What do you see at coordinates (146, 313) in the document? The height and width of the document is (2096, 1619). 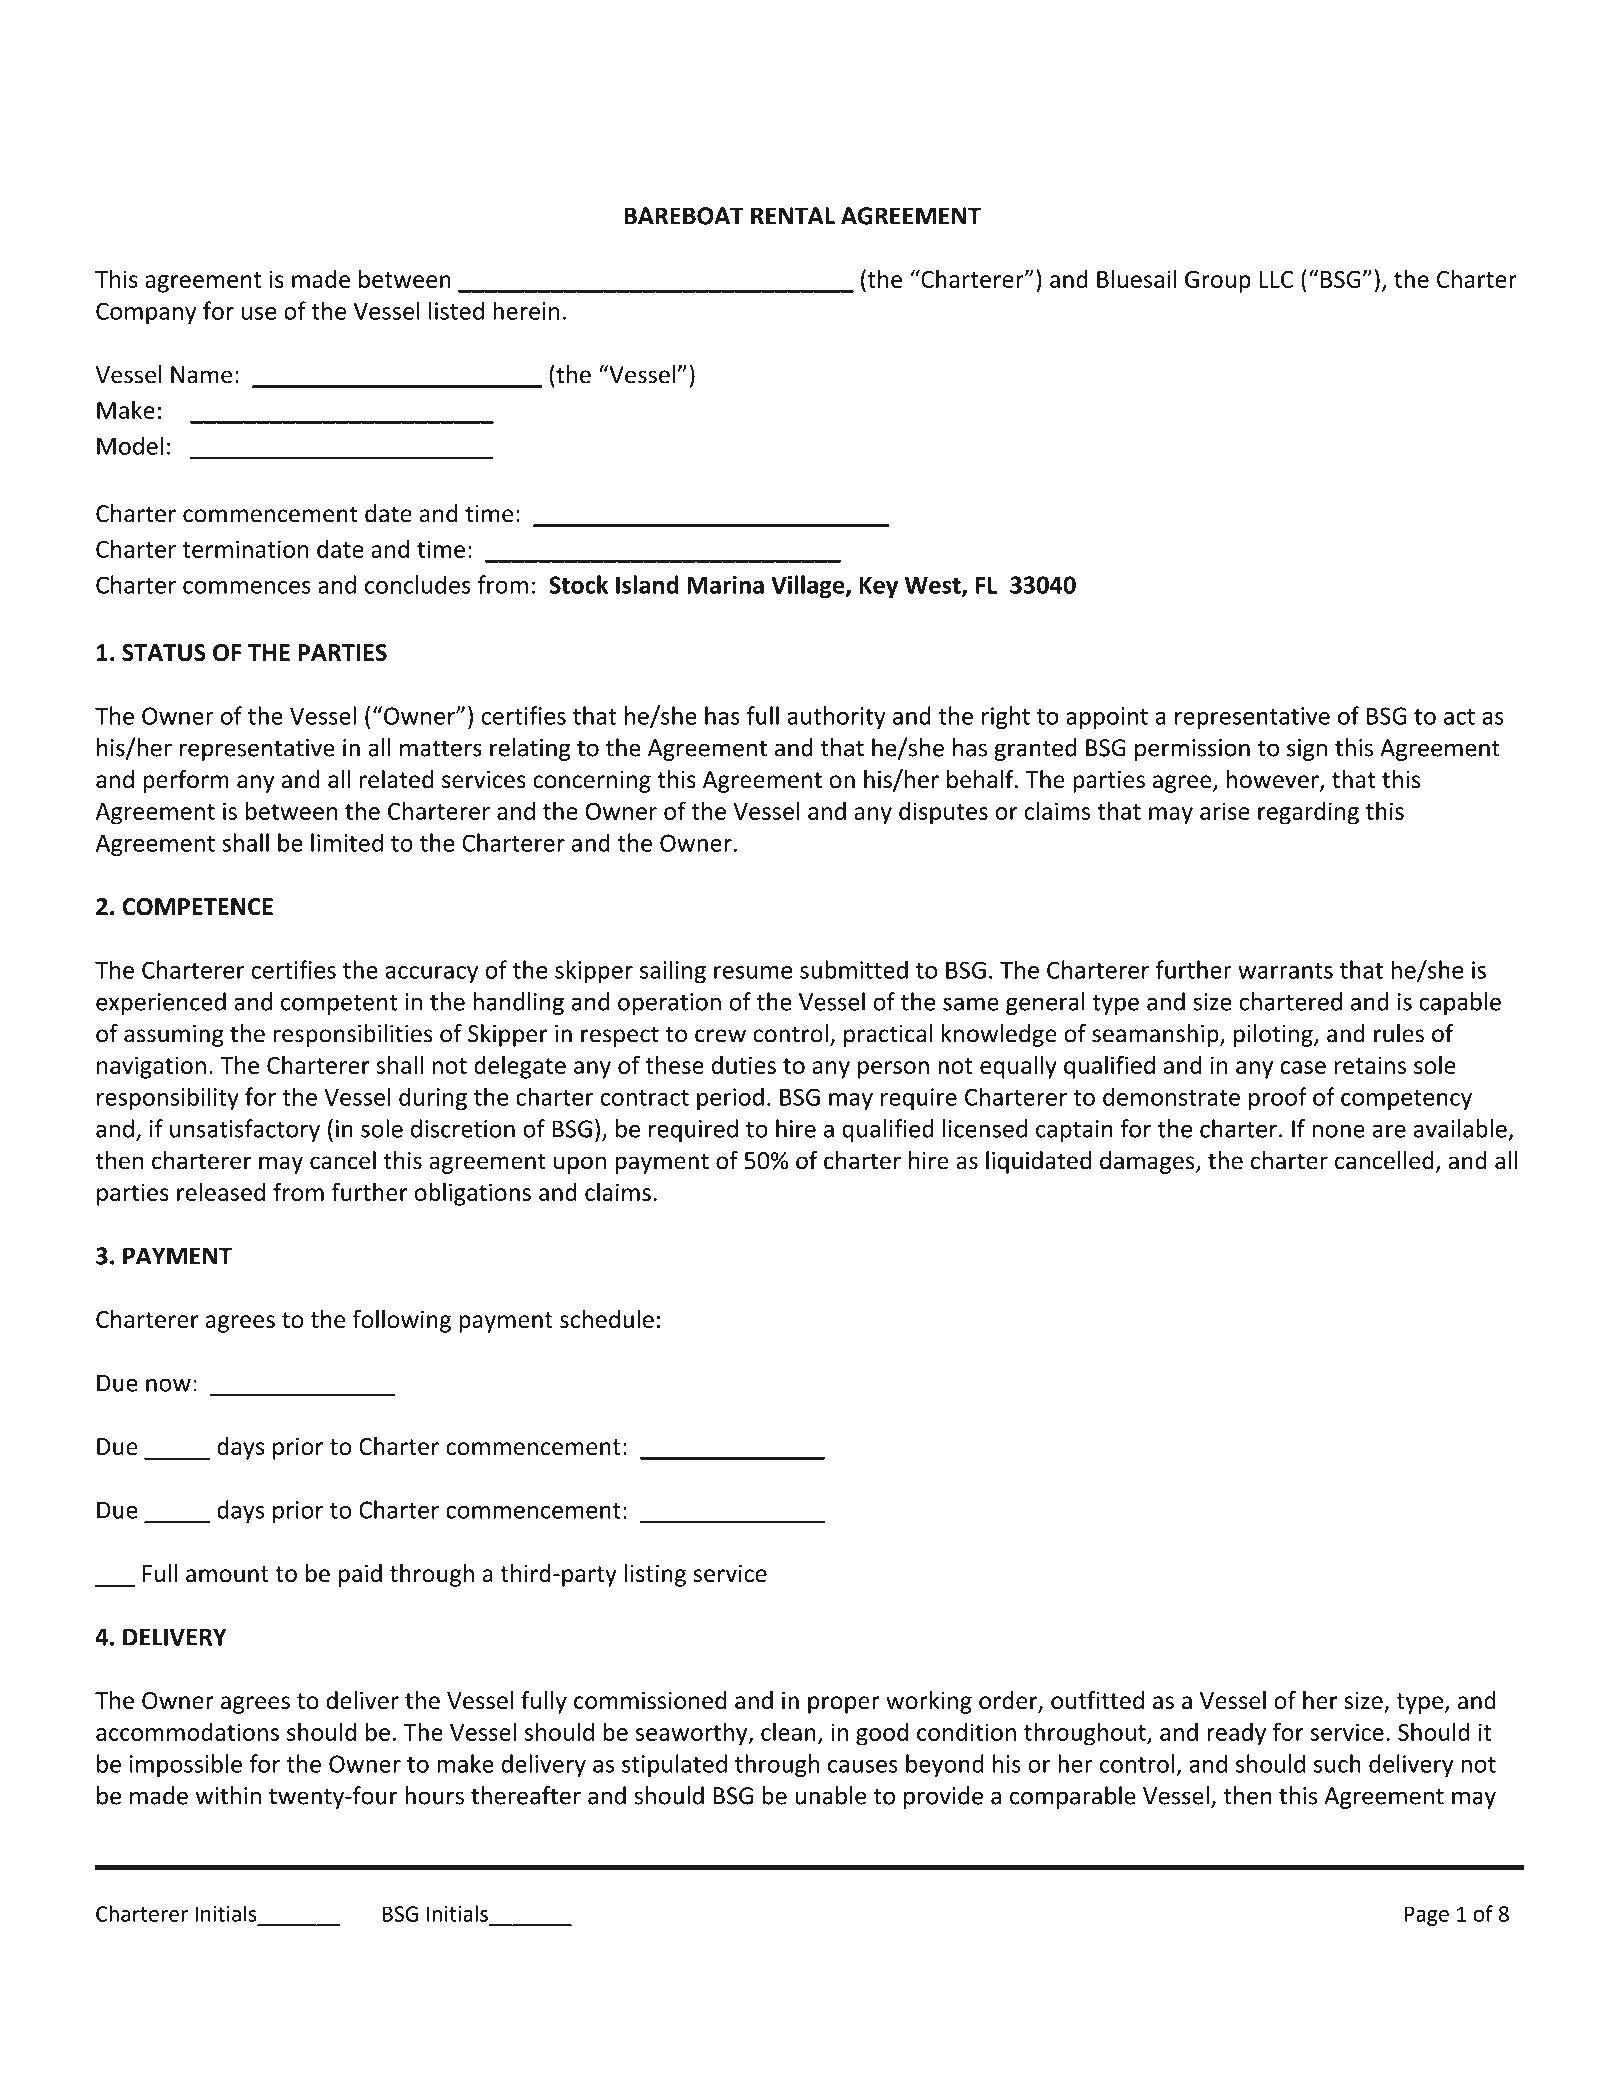 I see `Company` at bounding box center [146, 313].
